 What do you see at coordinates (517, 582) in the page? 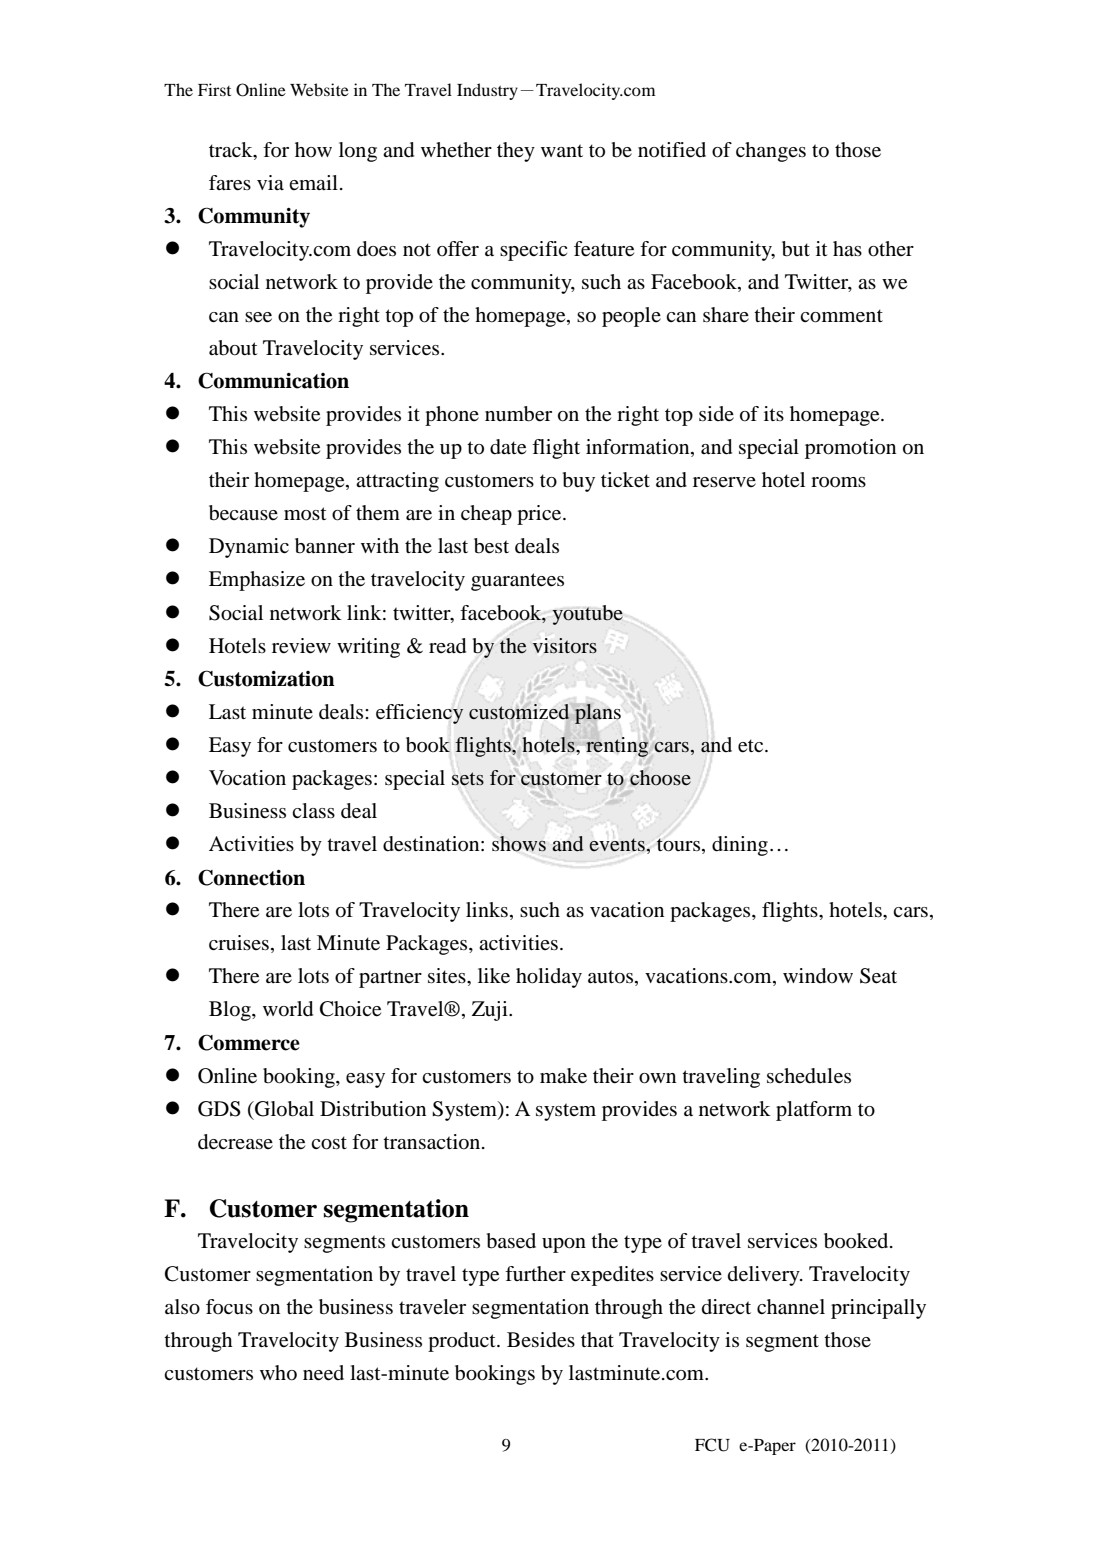
I see `guarantees` at bounding box center [517, 582].
